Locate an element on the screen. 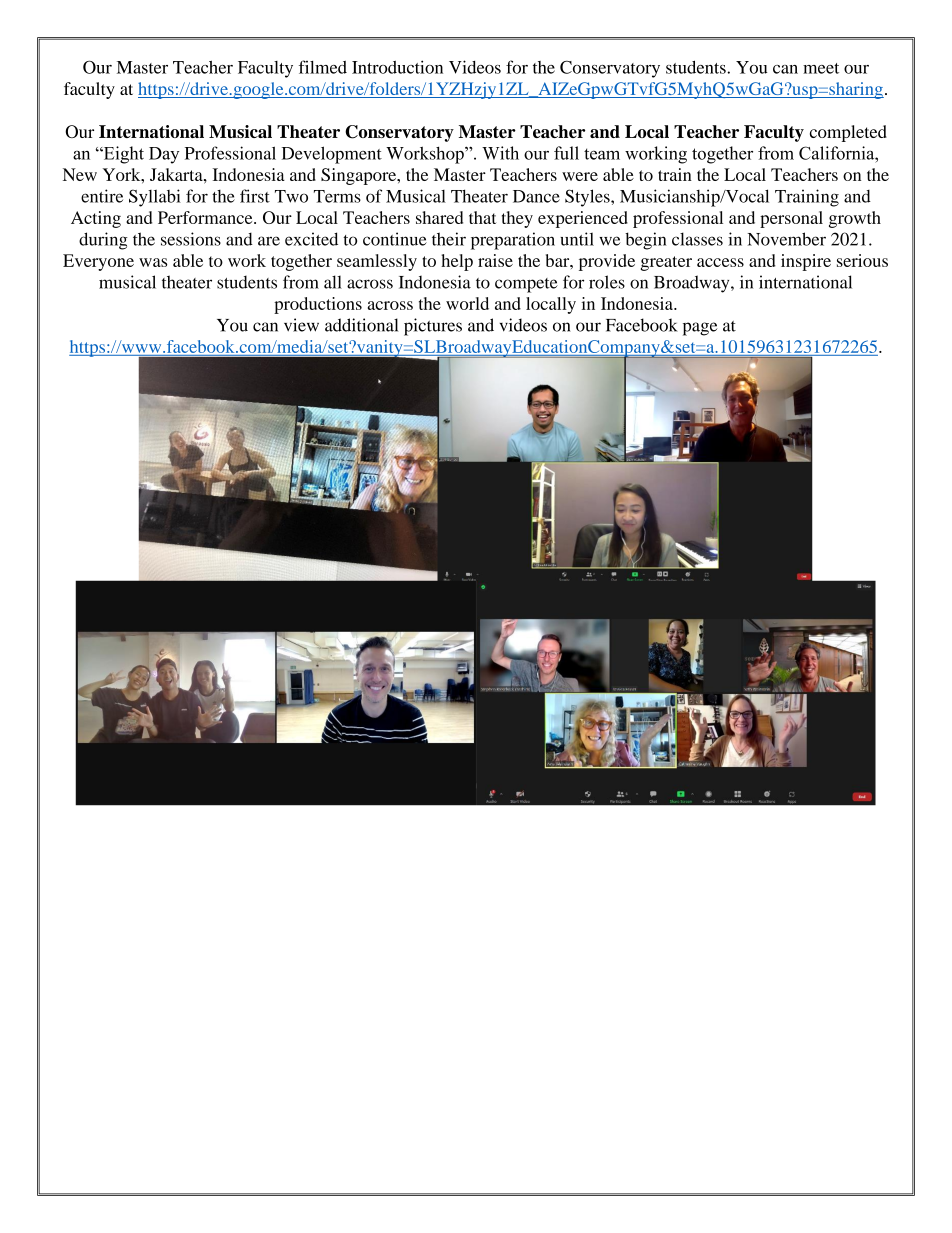 Image resolution: width=952 pixels, height=1233 pixels. view is located at coordinates (301, 325).
